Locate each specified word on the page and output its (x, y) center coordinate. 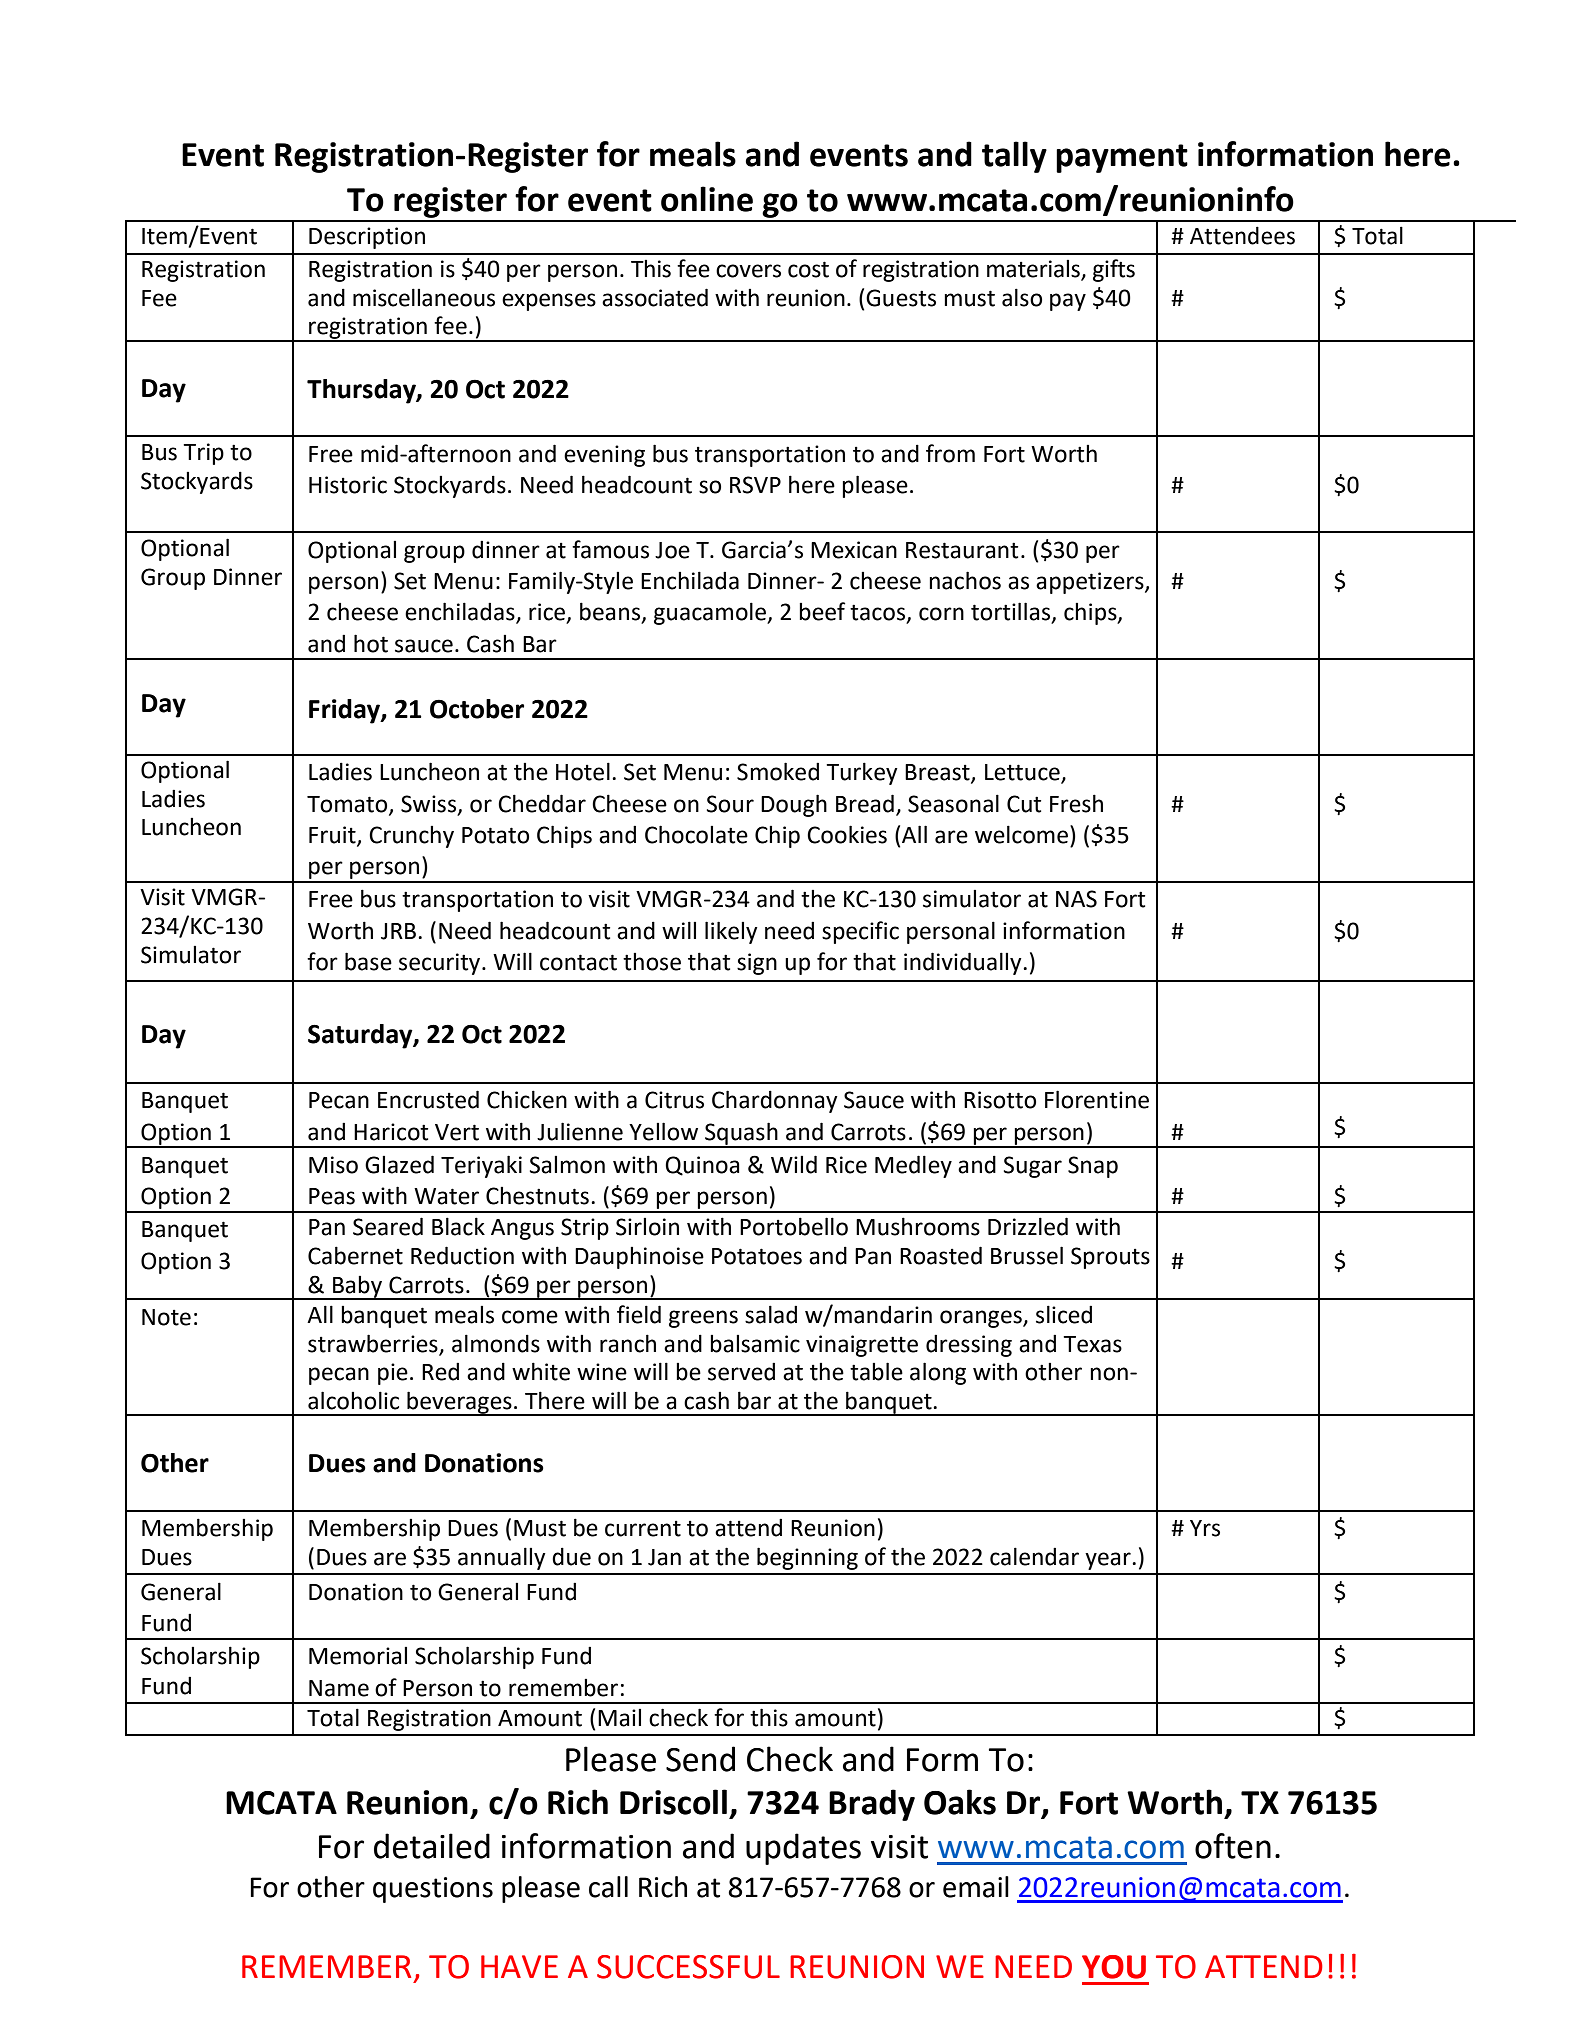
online (707, 199)
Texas (1092, 1344)
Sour (730, 804)
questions (433, 1890)
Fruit (333, 836)
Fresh (1076, 803)
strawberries (373, 1343)
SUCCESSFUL (688, 1967)
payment (1122, 158)
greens (703, 1319)
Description (367, 238)
